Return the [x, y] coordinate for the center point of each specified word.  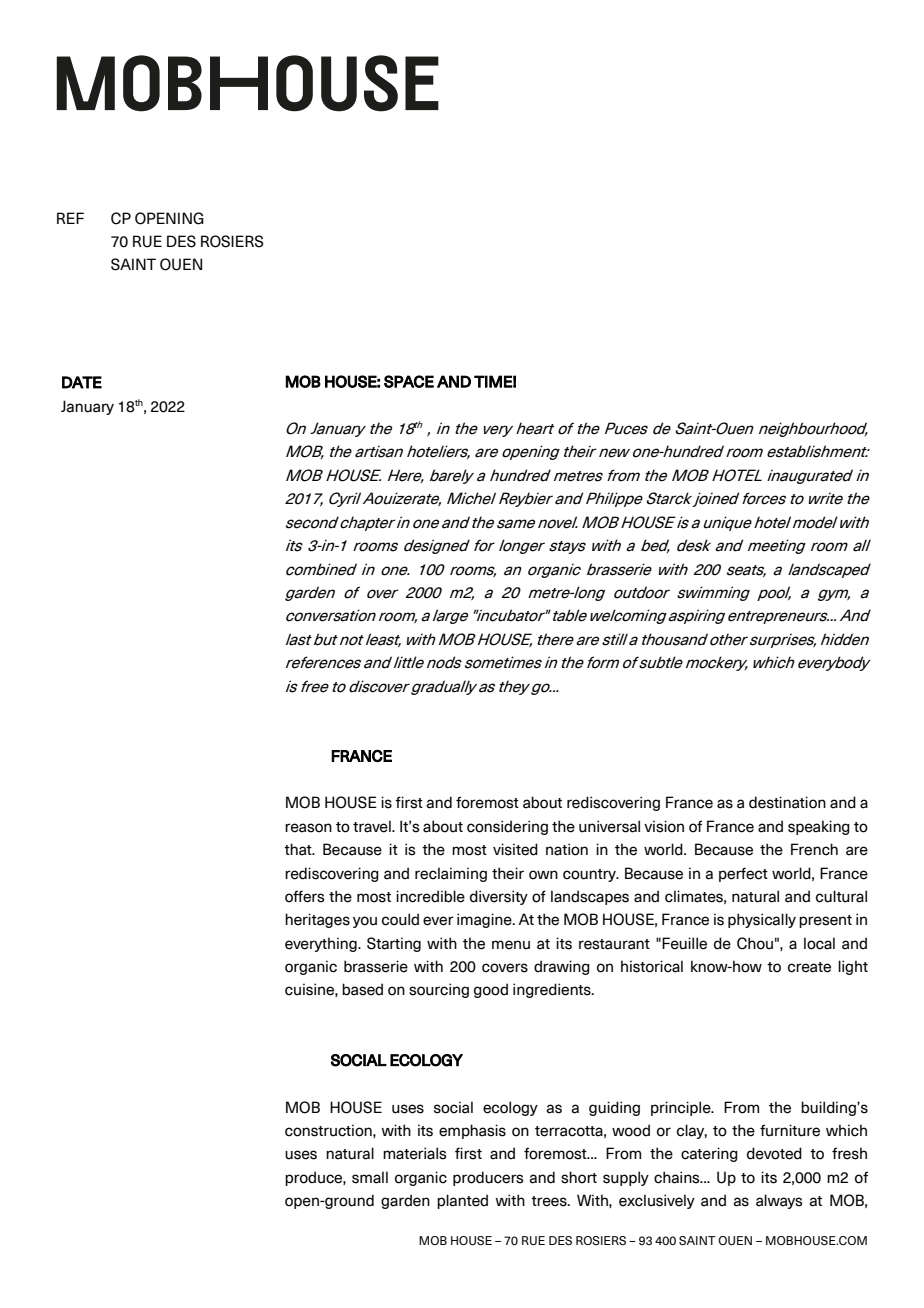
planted [462, 1201]
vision [664, 826]
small [370, 1177]
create [809, 967]
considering [507, 827]
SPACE [409, 381]
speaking [819, 827]
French [814, 849]
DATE [82, 382]
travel [373, 826]
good [491, 990]
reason [308, 828]
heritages [317, 920]
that [299, 849]
